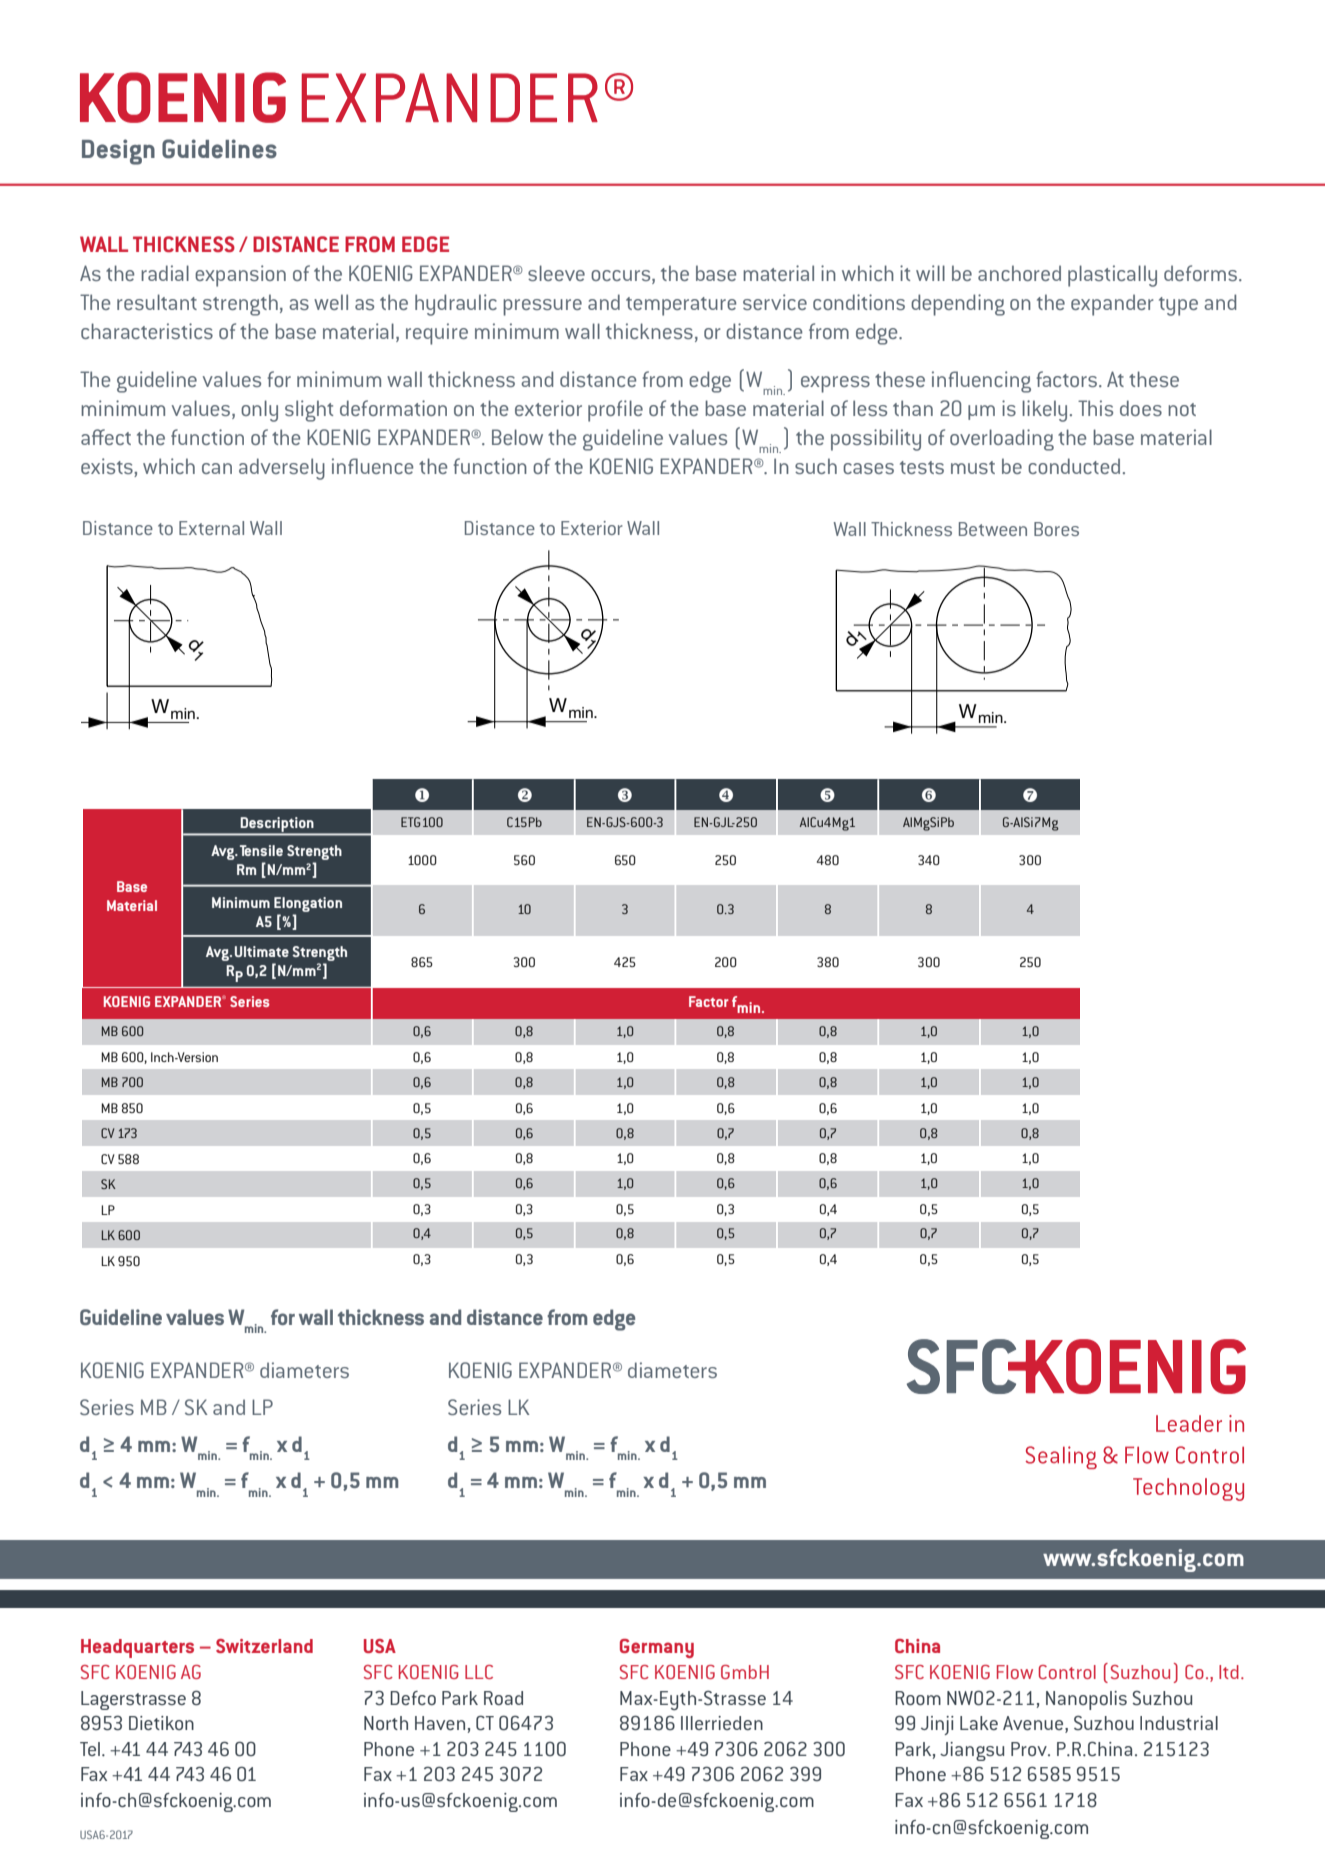  I want to click on Germany, so click(657, 1648).
